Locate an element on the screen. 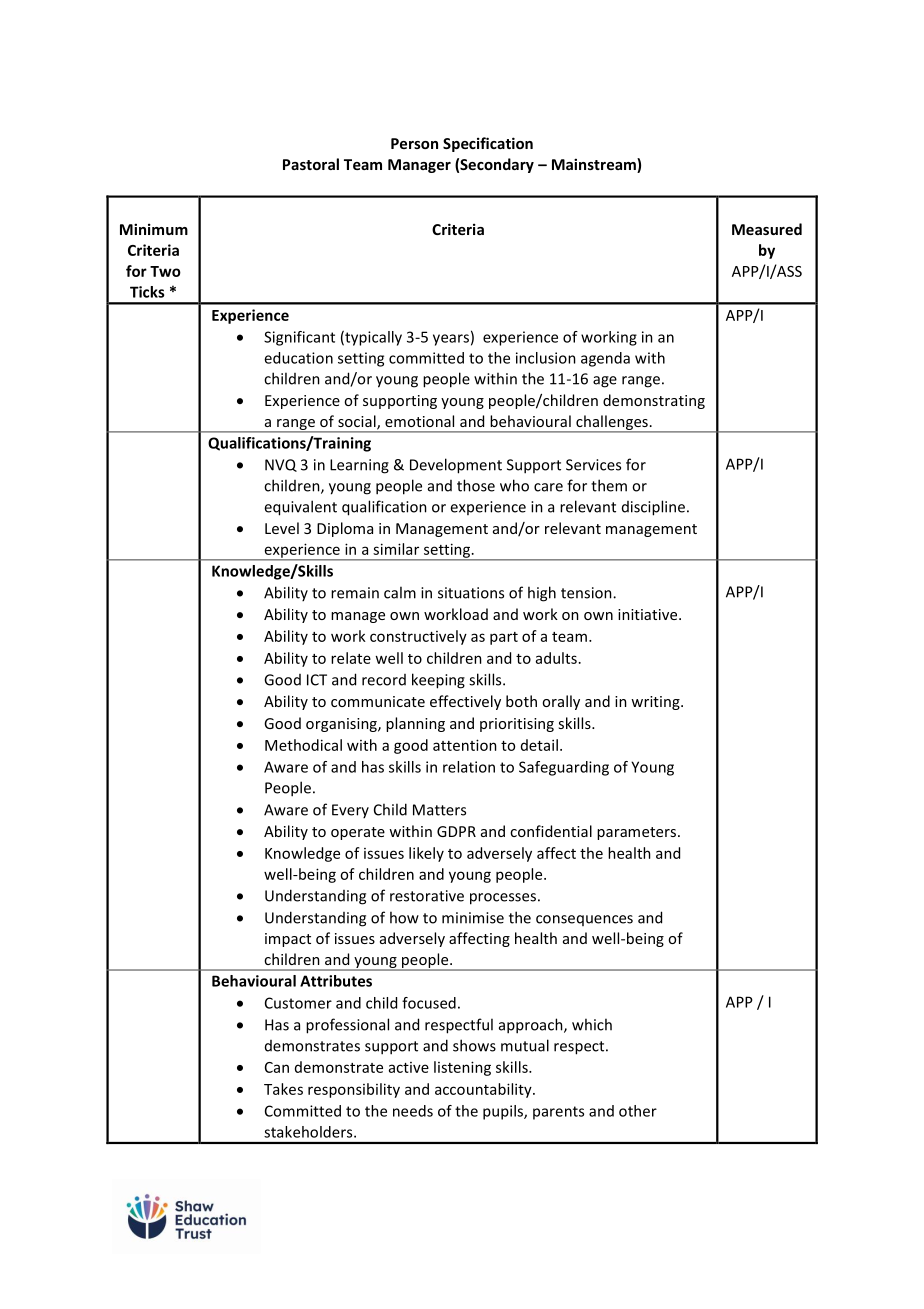 This screenshot has width=924, height=1309. Takes is located at coordinates (283, 1089).
